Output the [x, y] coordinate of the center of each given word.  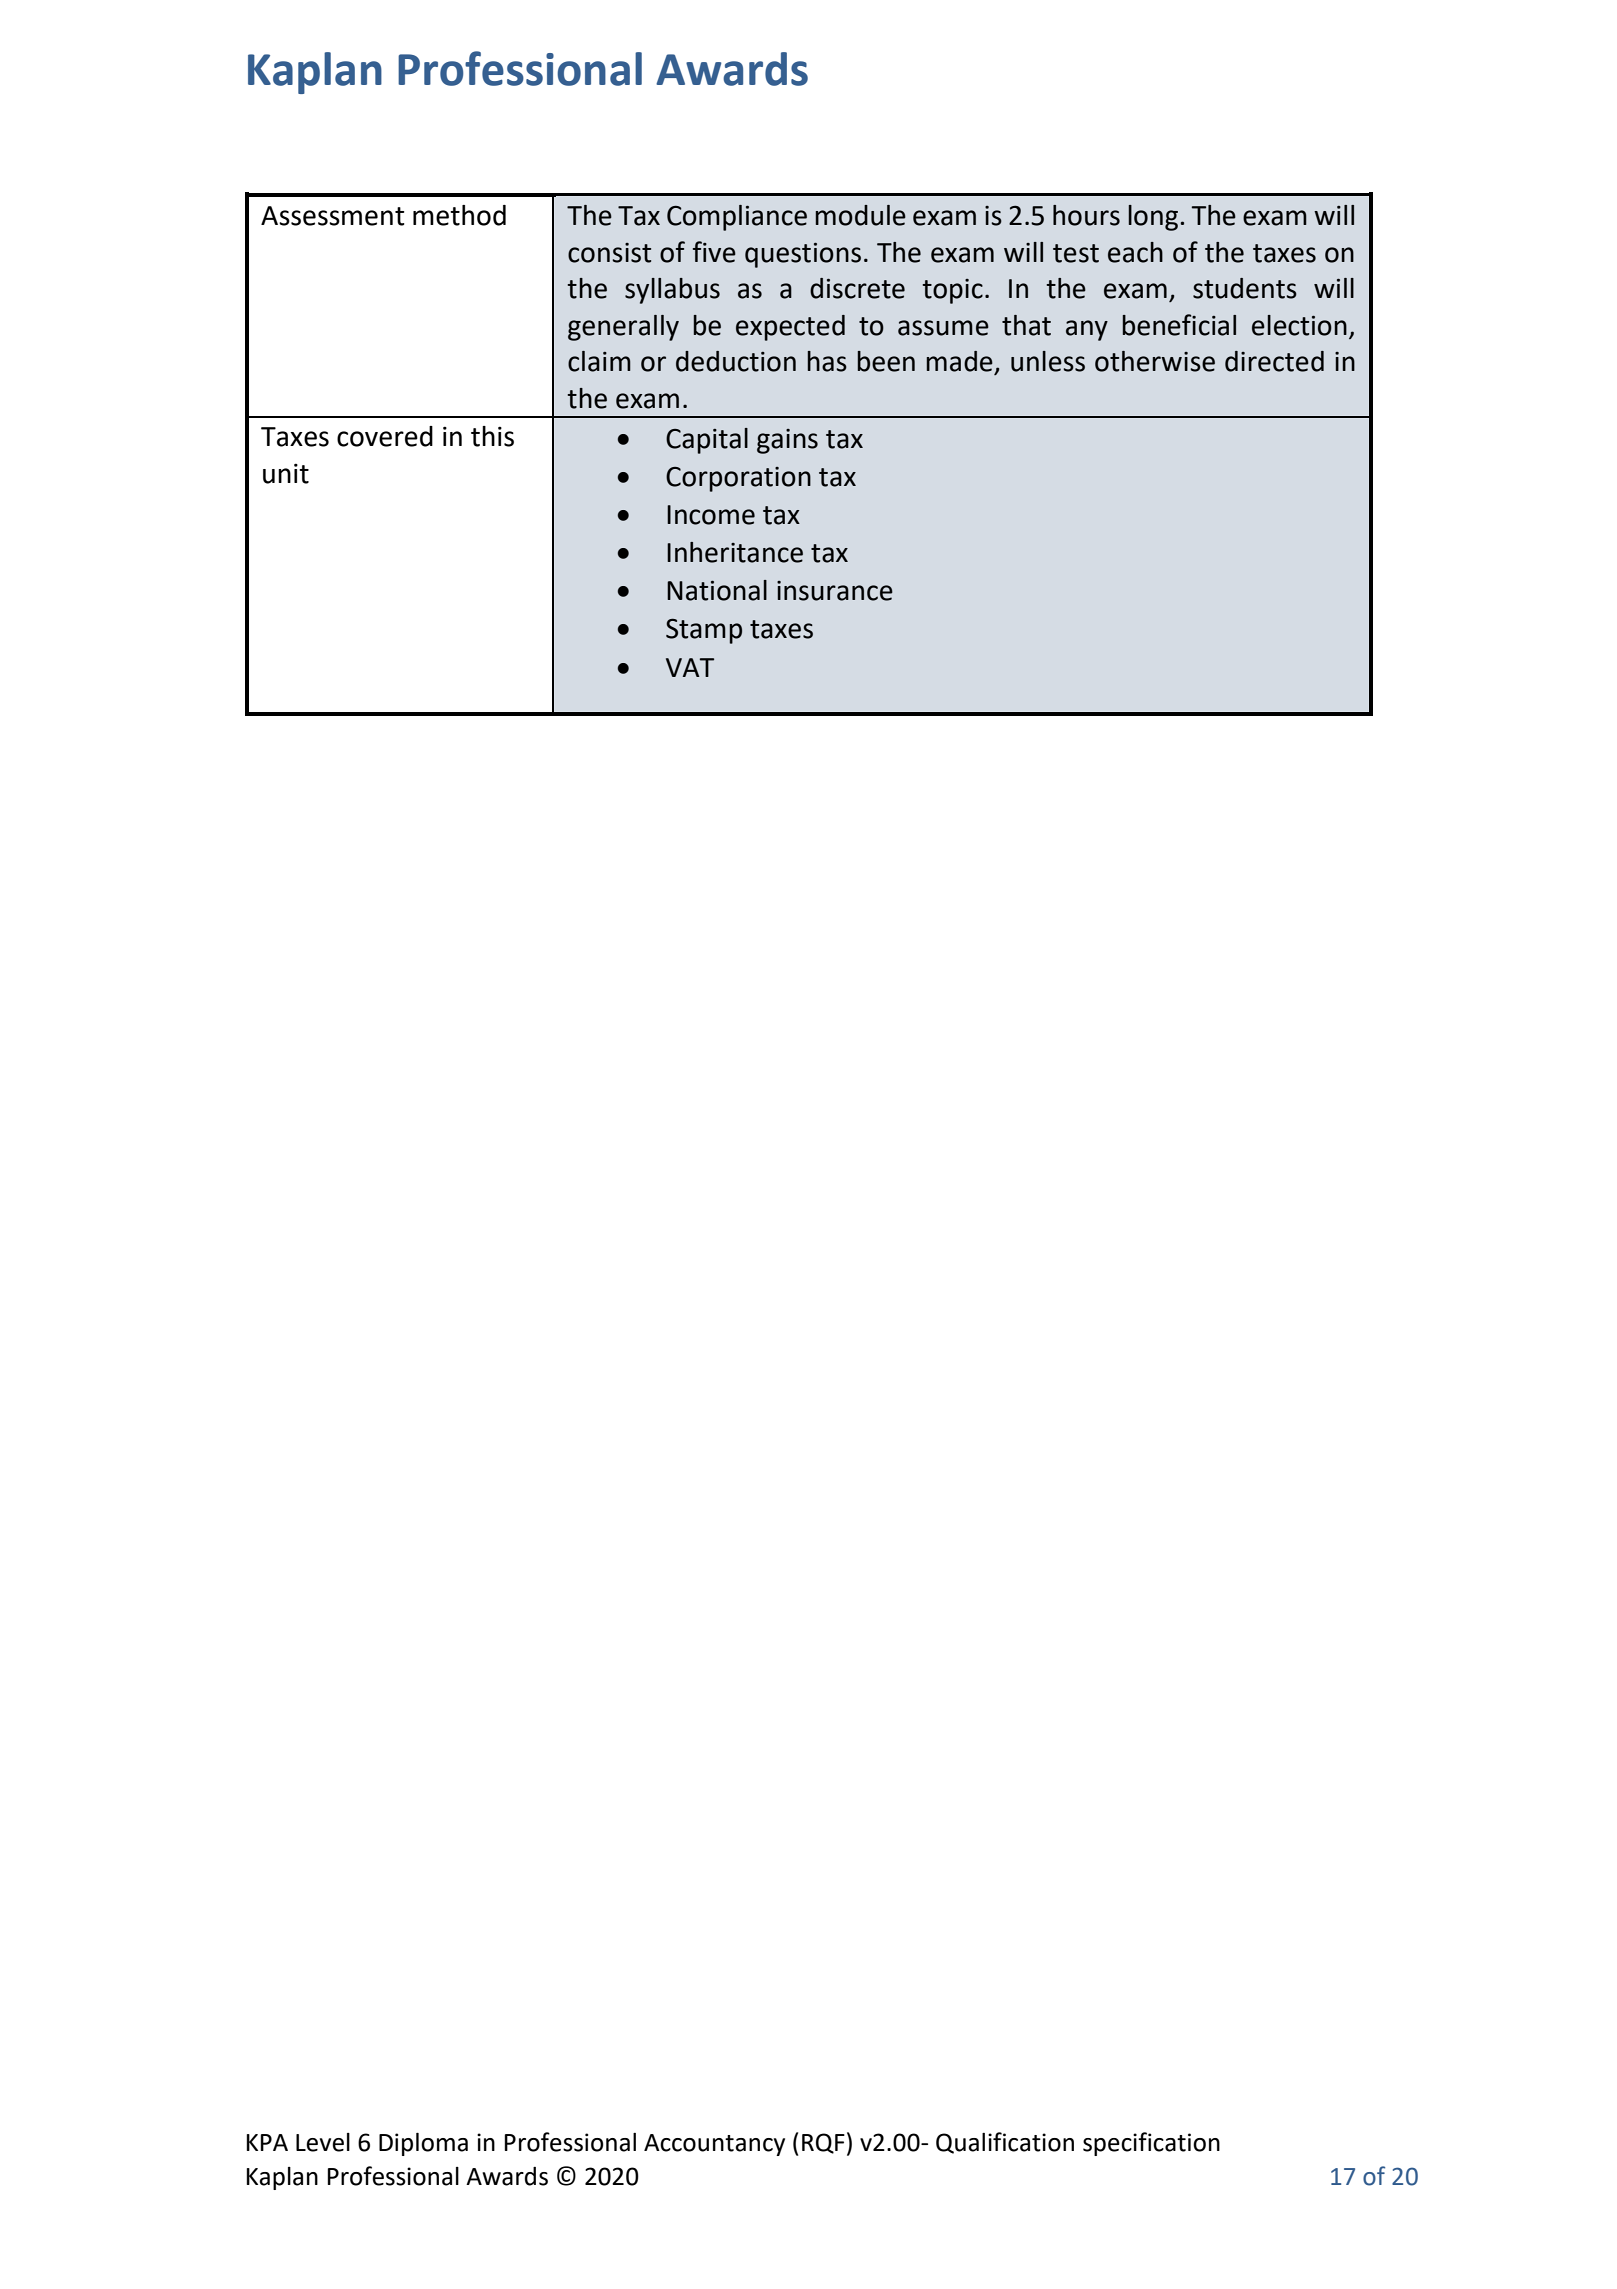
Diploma [423, 2144]
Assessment [332, 216]
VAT [690, 667]
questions [803, 255]
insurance [835, 591]
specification [1151, 2144]
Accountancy [714, 2145]
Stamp [704, 631]
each [1135, 252]
